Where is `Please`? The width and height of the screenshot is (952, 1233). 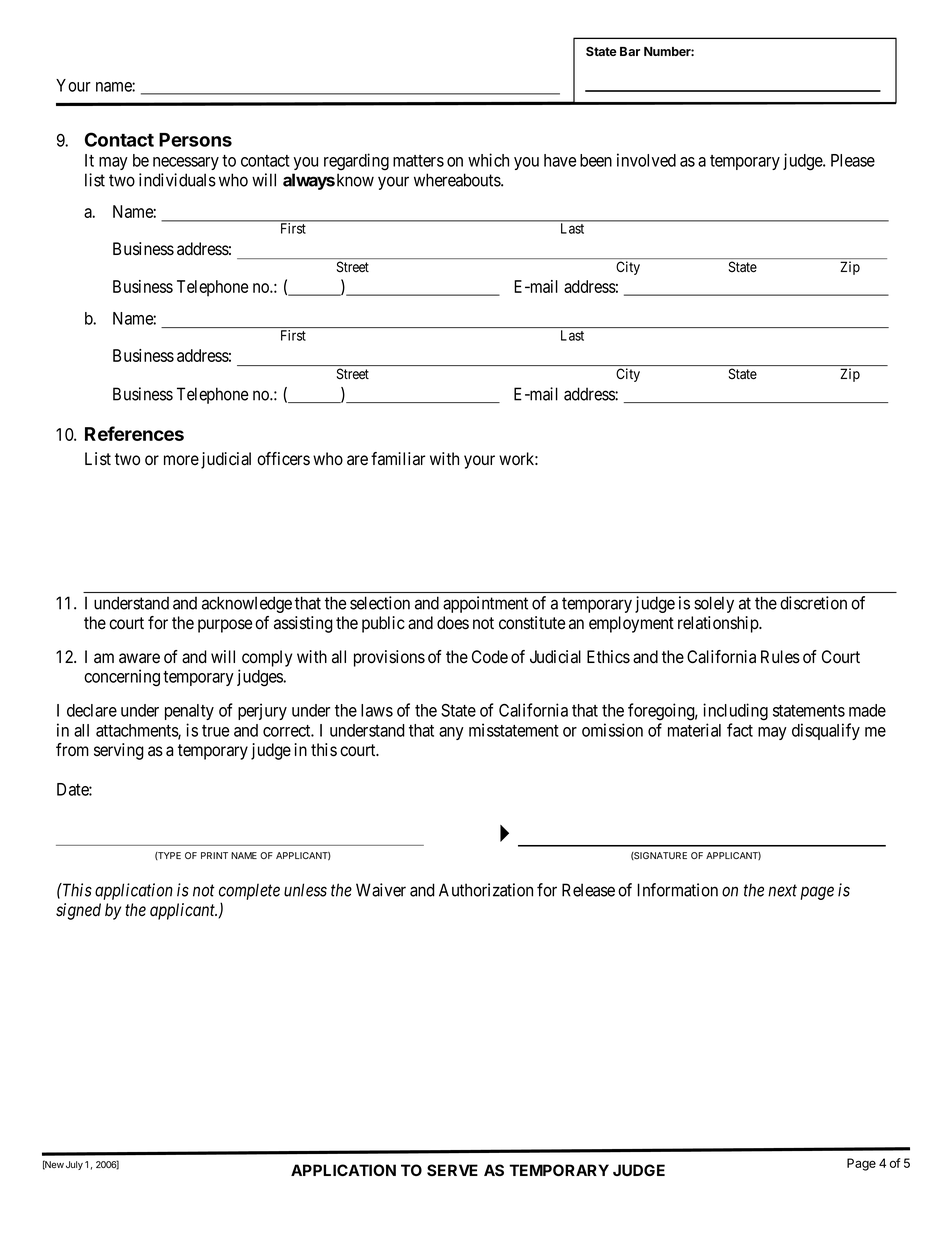 Please is located at coordinates (853, 160).
